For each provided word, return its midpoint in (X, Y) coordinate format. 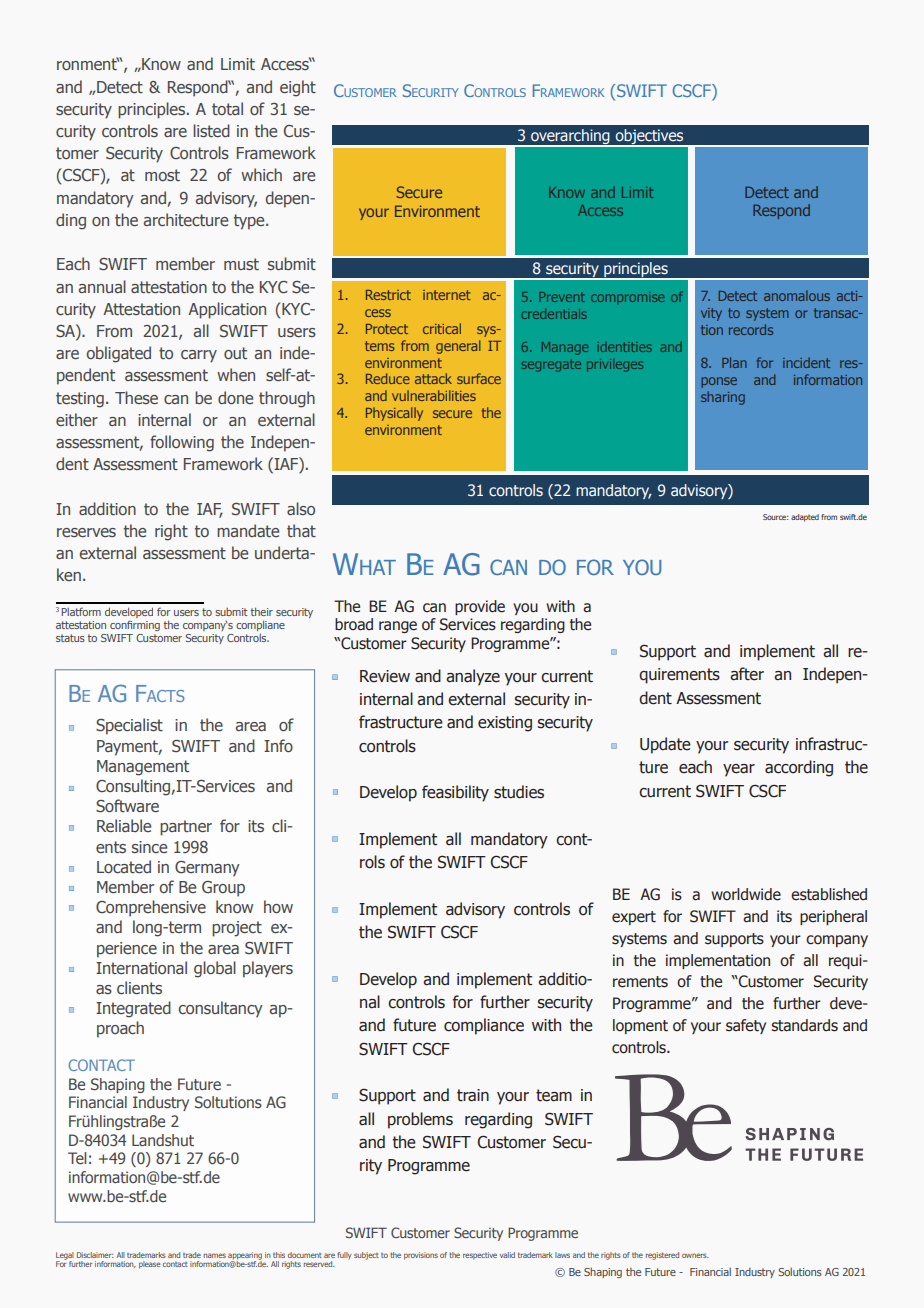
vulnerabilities (434, 395)
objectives (649, 138)
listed (211, 130)
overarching (570, 138)
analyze (473, 677)
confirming (135, 625)
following (182, 443)
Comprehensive (151, 908)
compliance (484, 1026)
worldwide (746, 894)
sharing (723, 398)
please (149, 1265)
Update (665, 745)
